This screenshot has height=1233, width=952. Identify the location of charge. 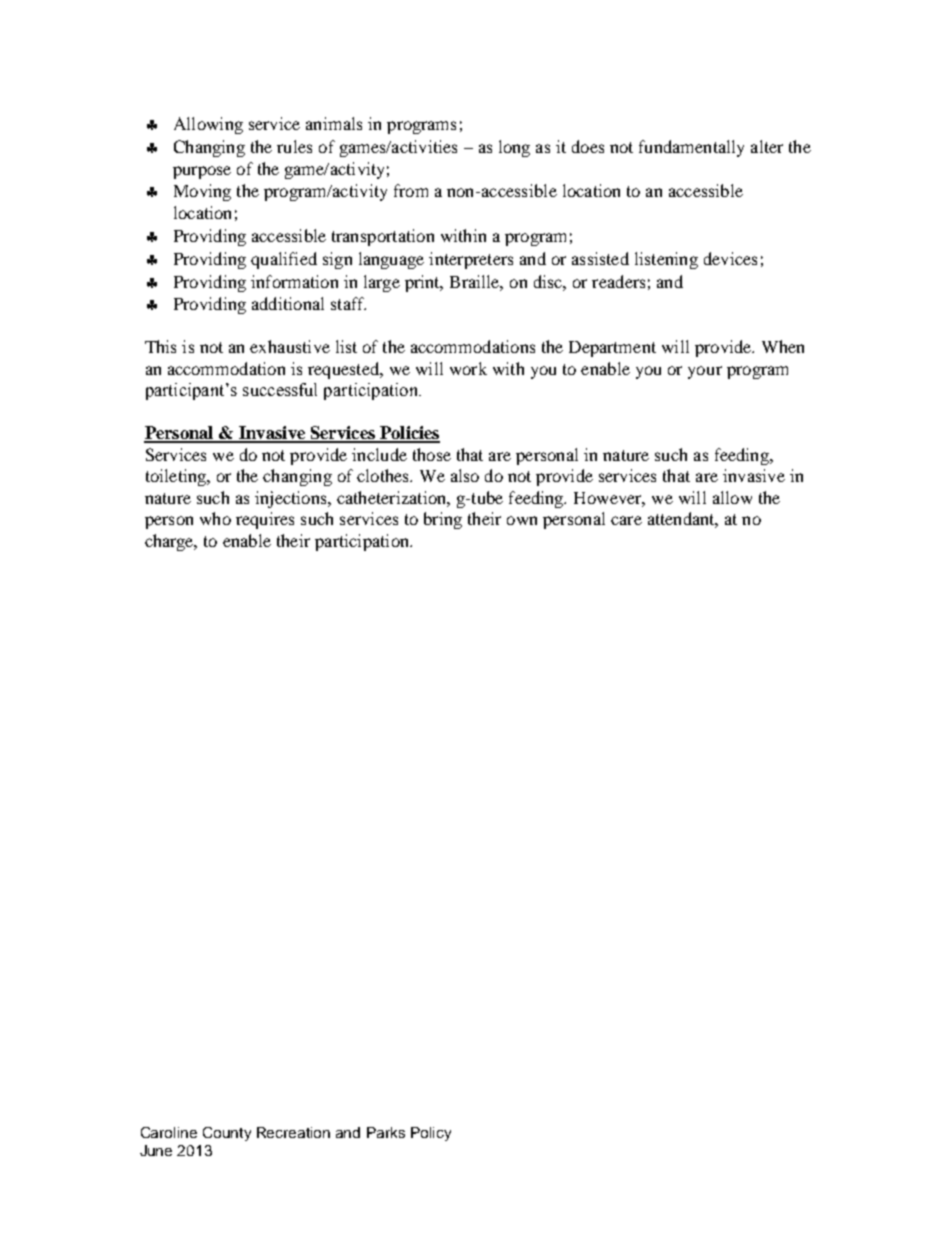
(170, 542).
